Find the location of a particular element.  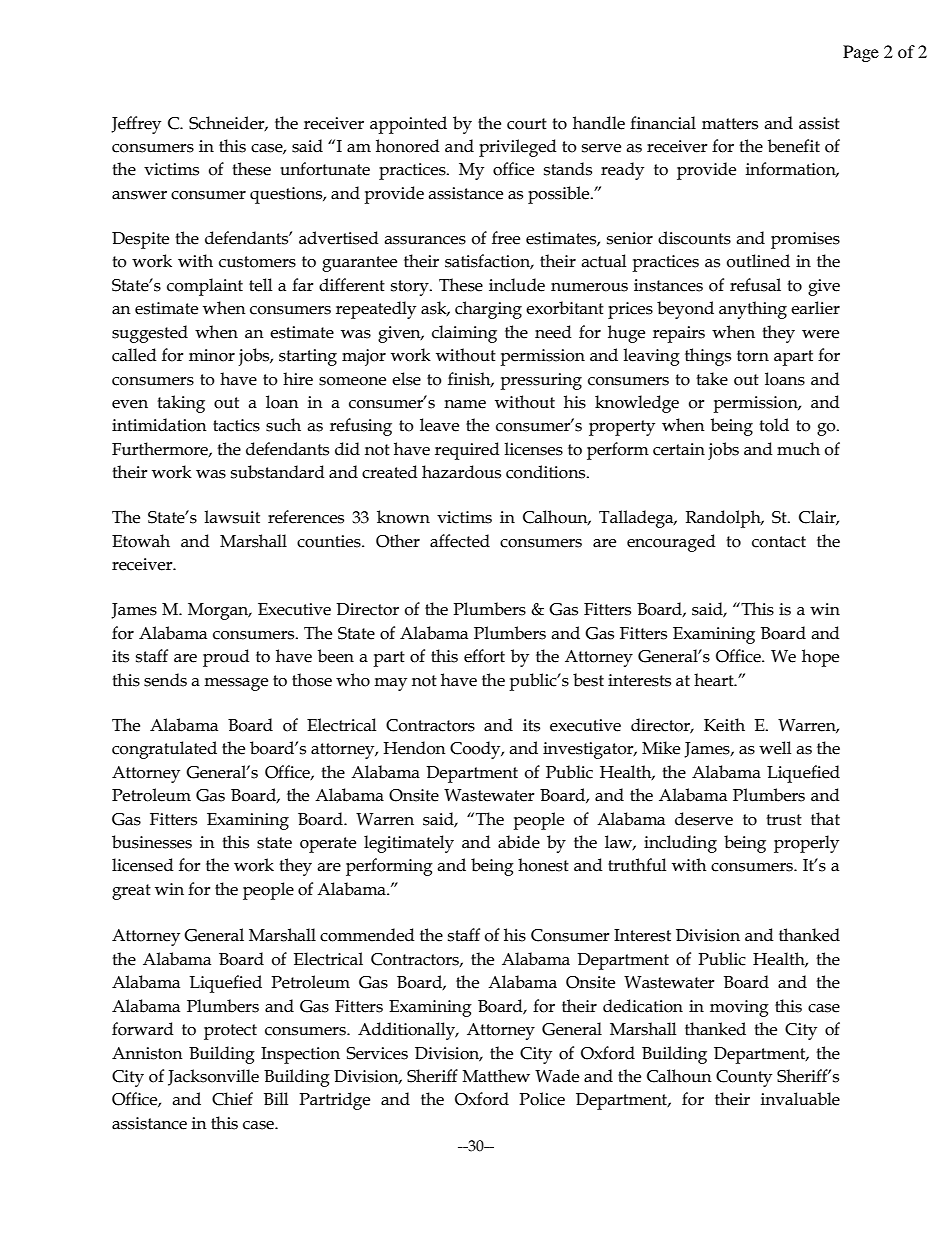

hazardous is located at coordinates (461, 472).
